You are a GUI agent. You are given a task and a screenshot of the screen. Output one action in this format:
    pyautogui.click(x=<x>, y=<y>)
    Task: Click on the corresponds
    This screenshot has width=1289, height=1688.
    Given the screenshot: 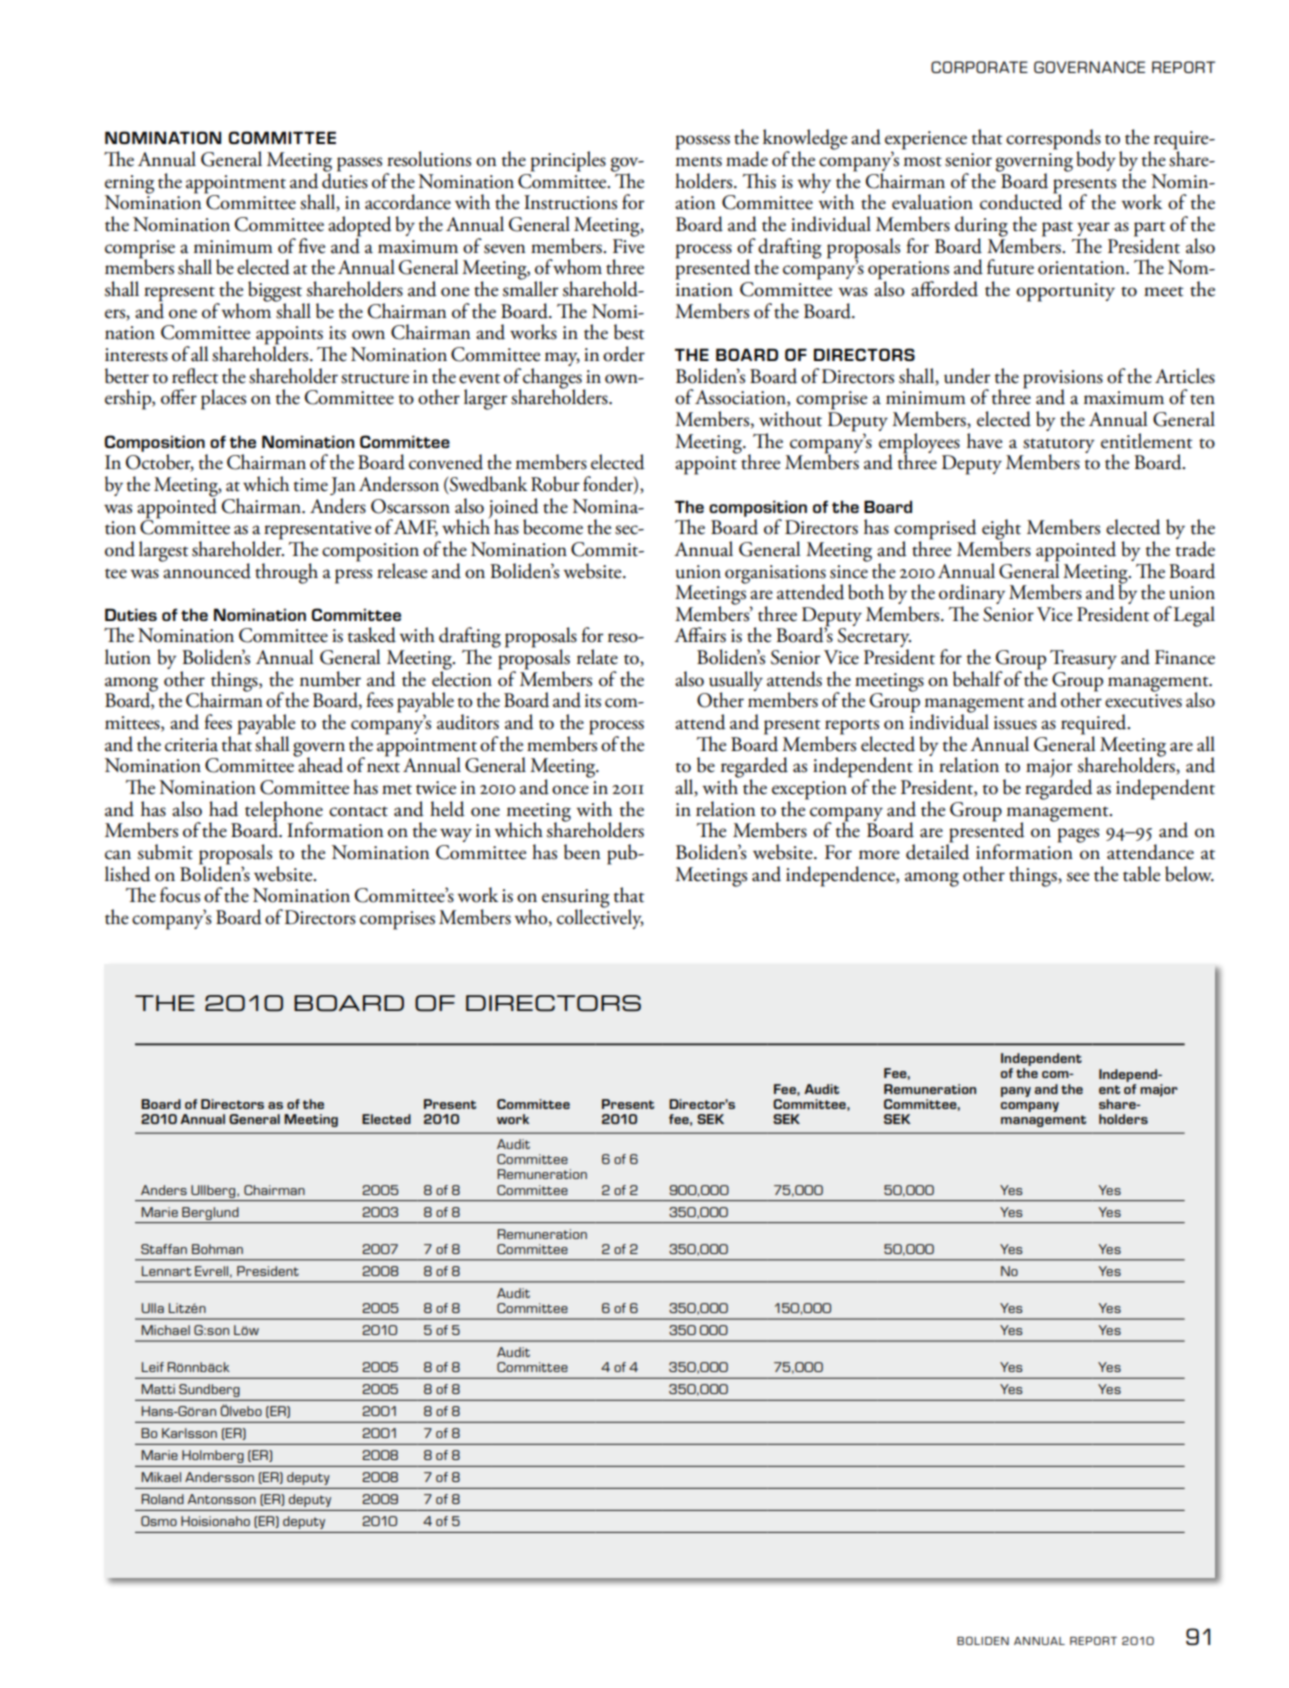 What is the action you would take?
    pyautogui.click(x=1053, y=140)
